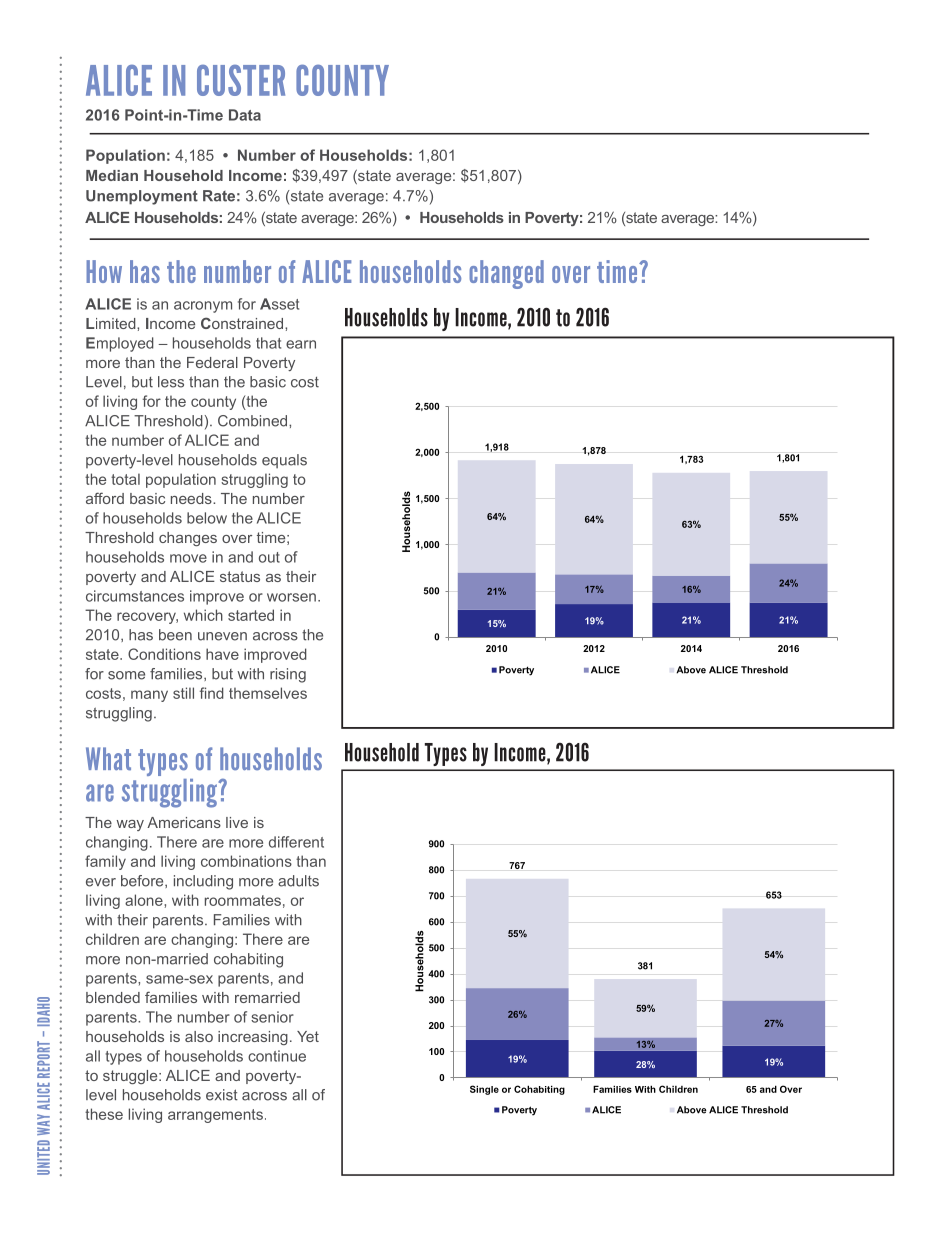  Describe the element at coordinates (296, 842) in the page. I see `different` at that location.
